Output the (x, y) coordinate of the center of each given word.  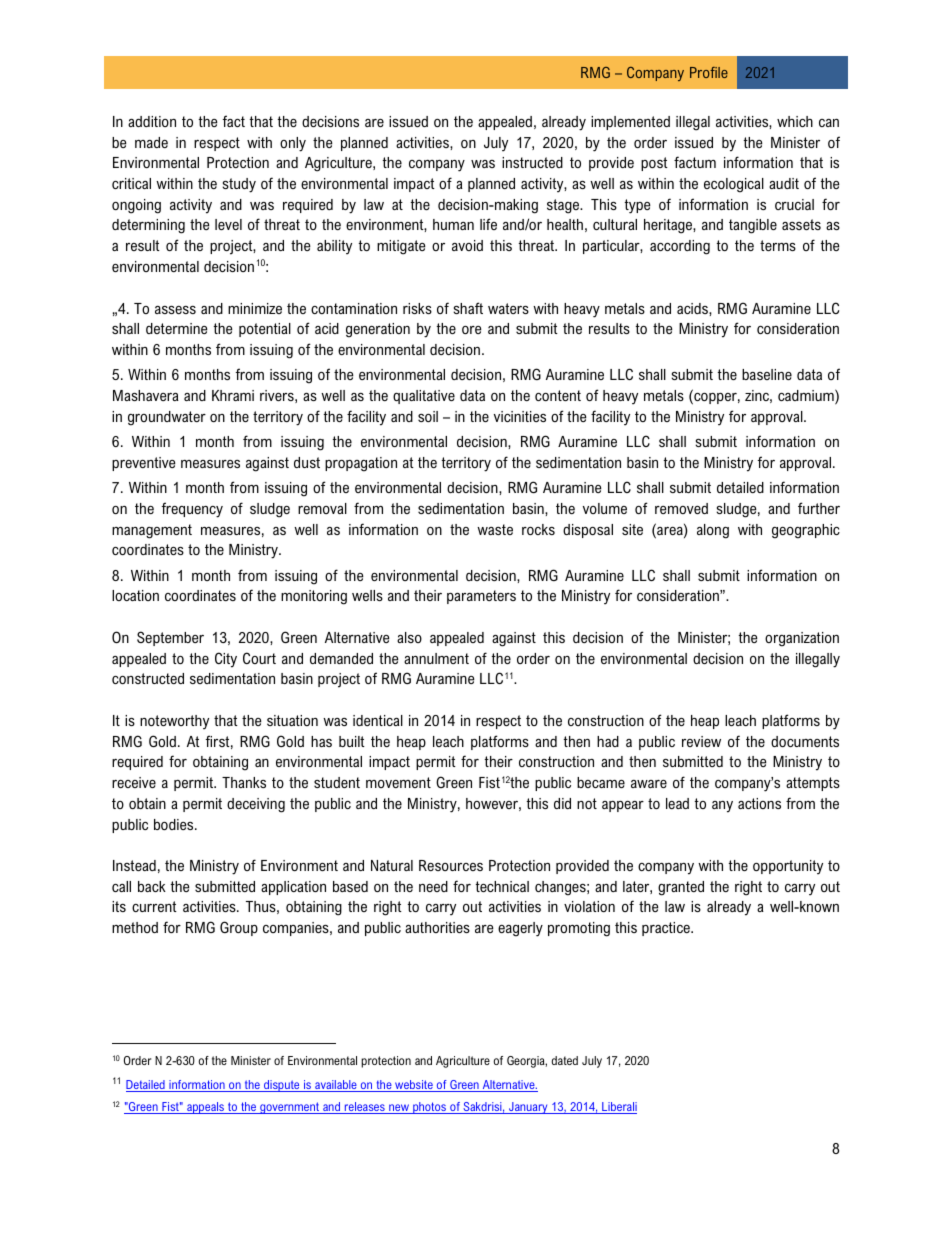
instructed (532, 162)
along (713, 531)
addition (152, 121)
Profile (709, 72)
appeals (206, 1108)
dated (565, 1060)
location (135, 595)
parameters (481, 597)
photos (430, 1108)
